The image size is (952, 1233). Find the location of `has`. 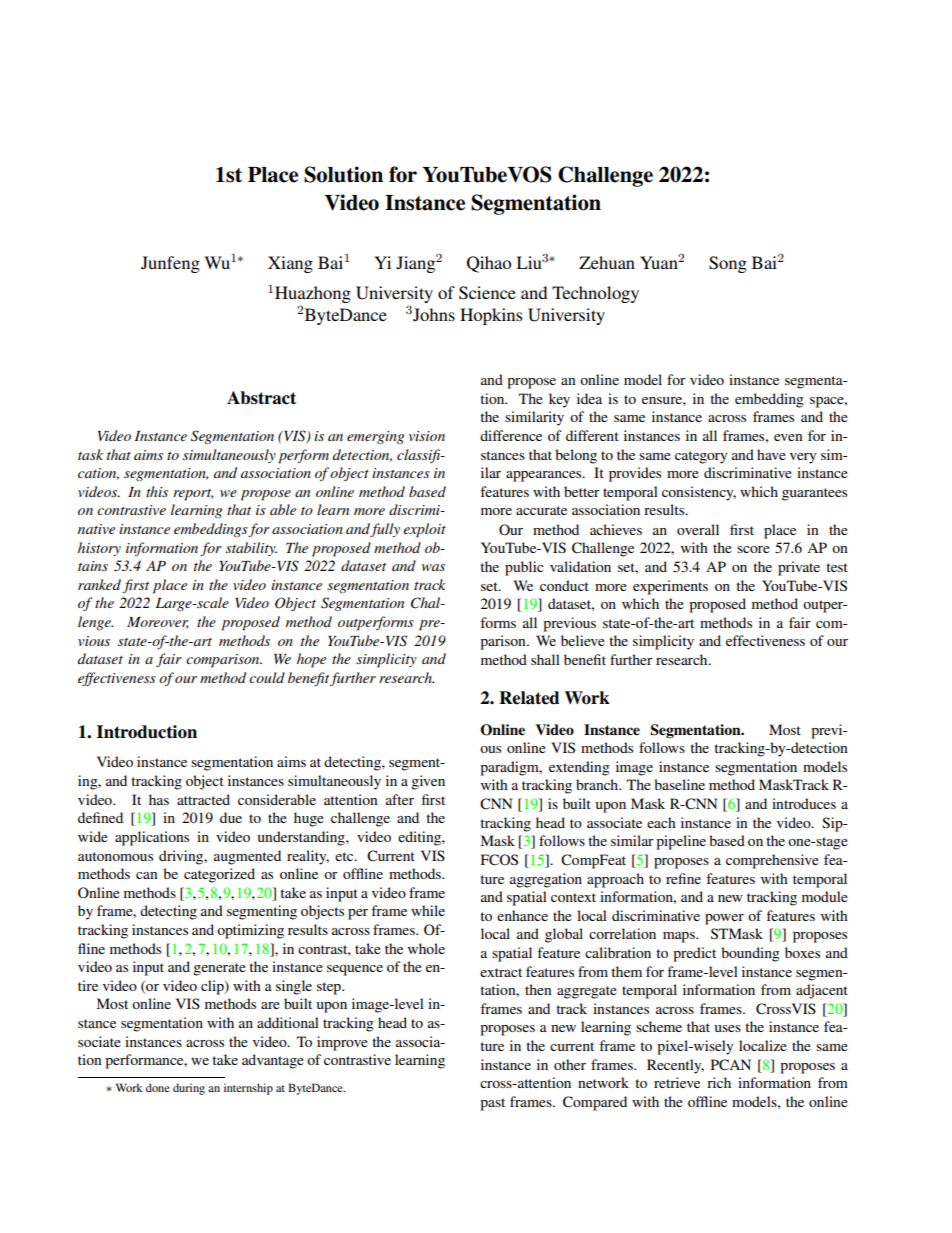

has is located at coordinates (159, 799).
